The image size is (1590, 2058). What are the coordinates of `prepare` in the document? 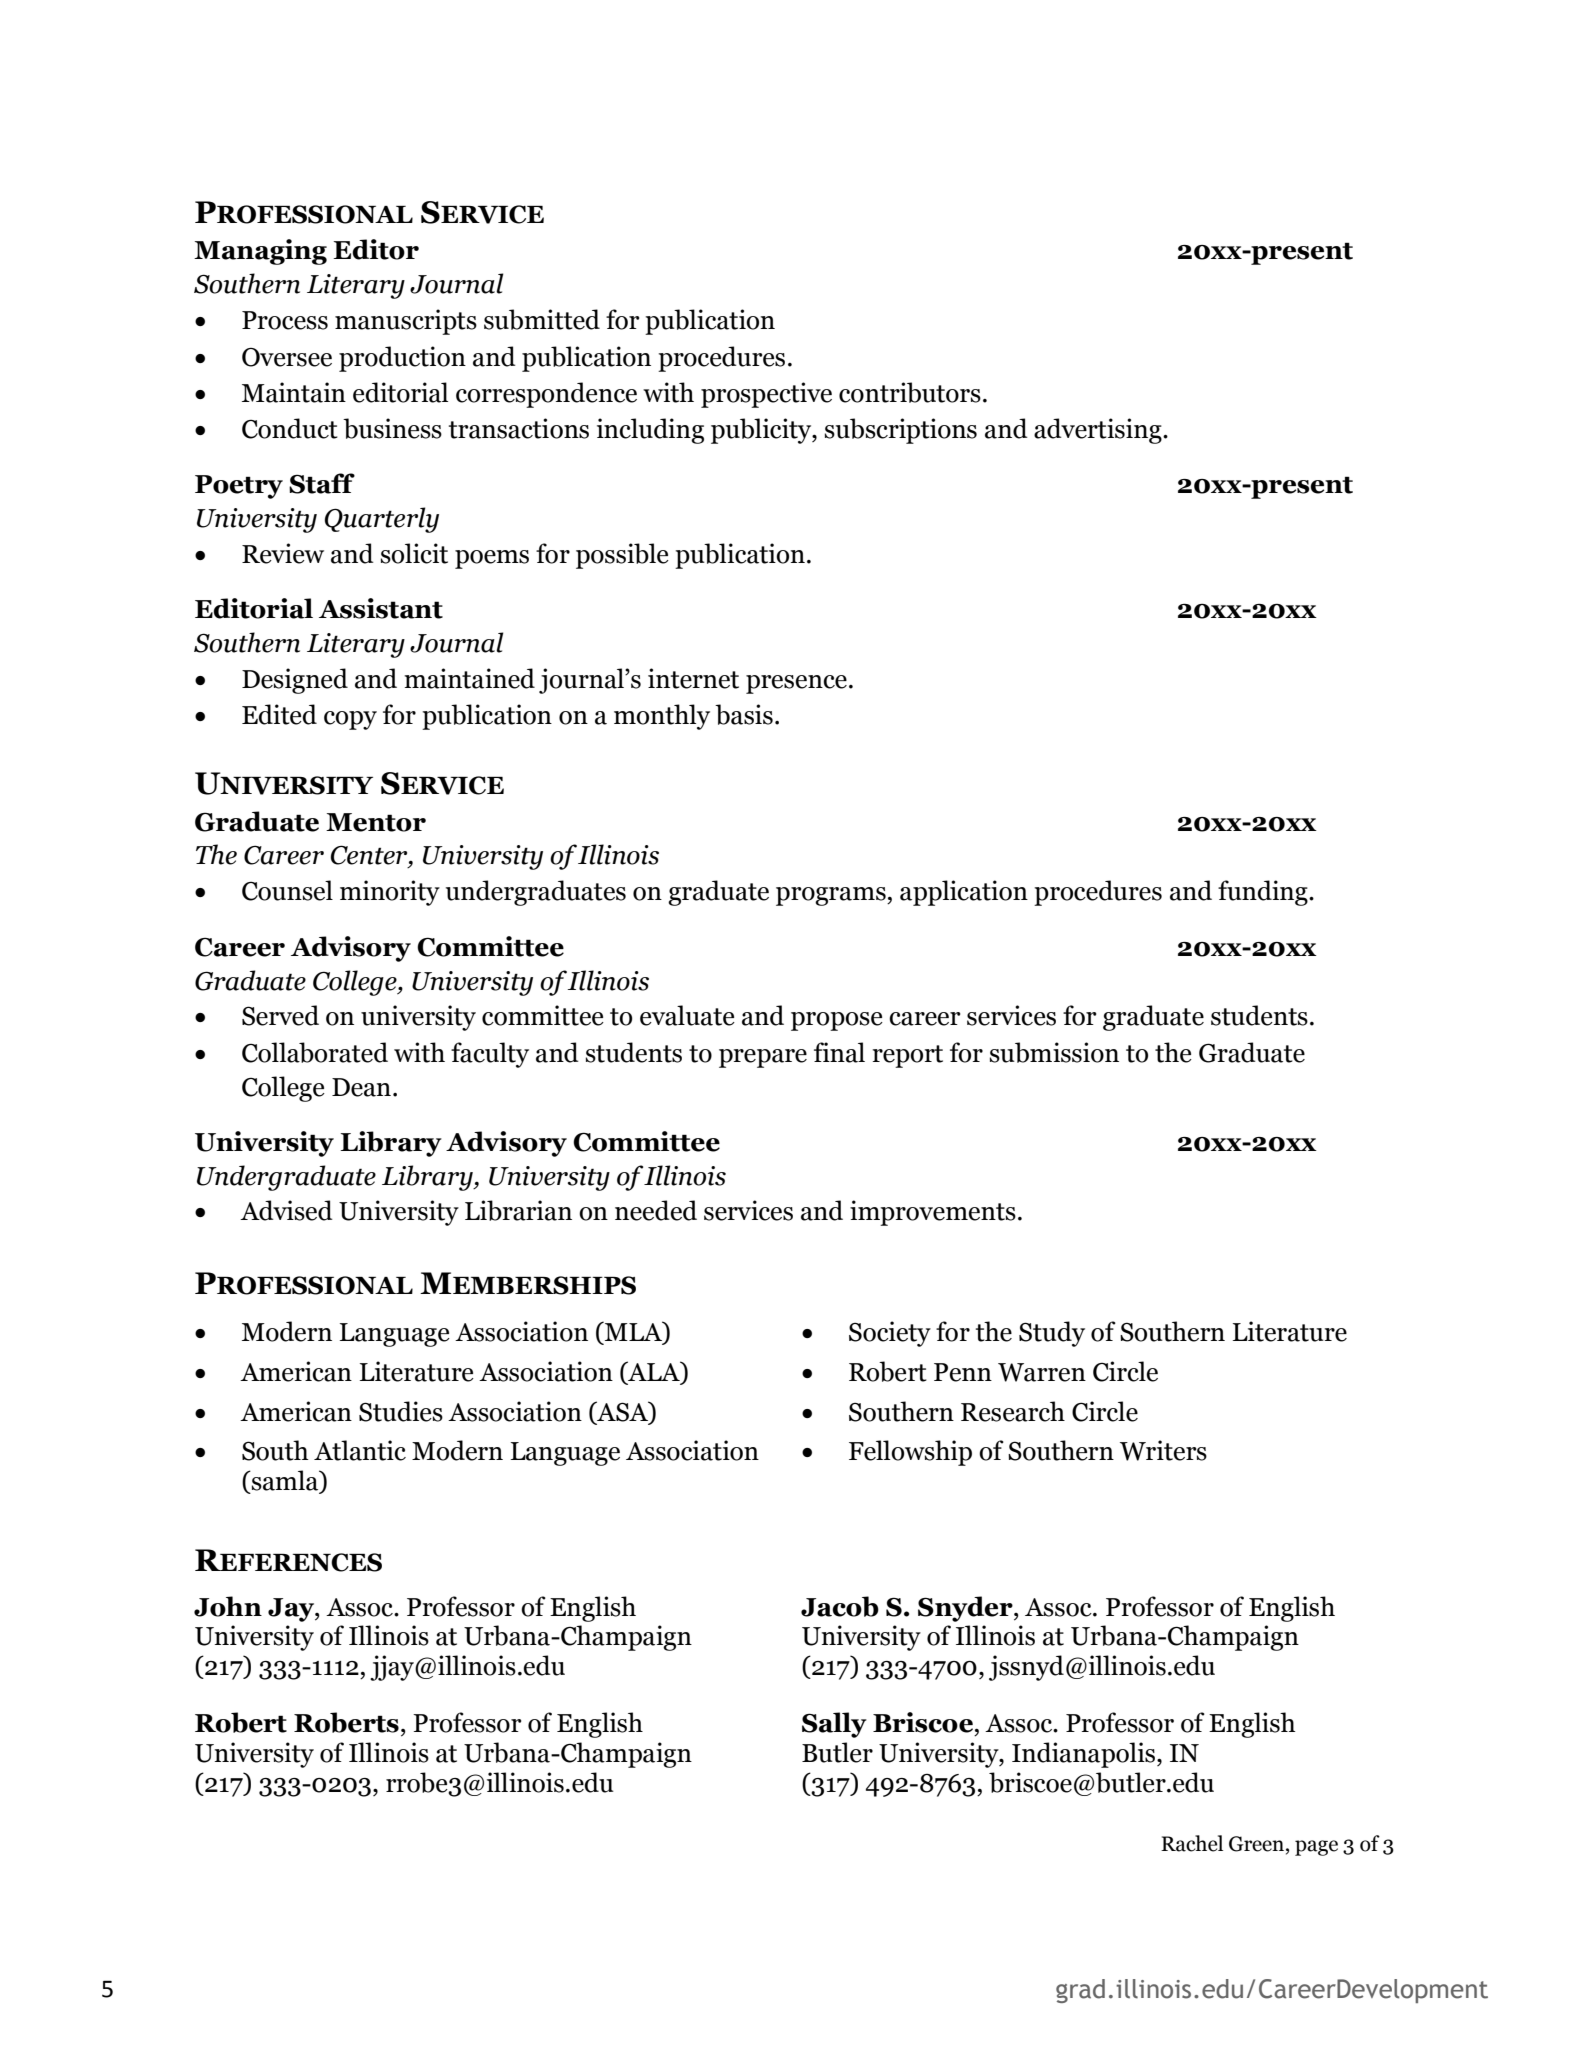 It's located at (763, 1058).
